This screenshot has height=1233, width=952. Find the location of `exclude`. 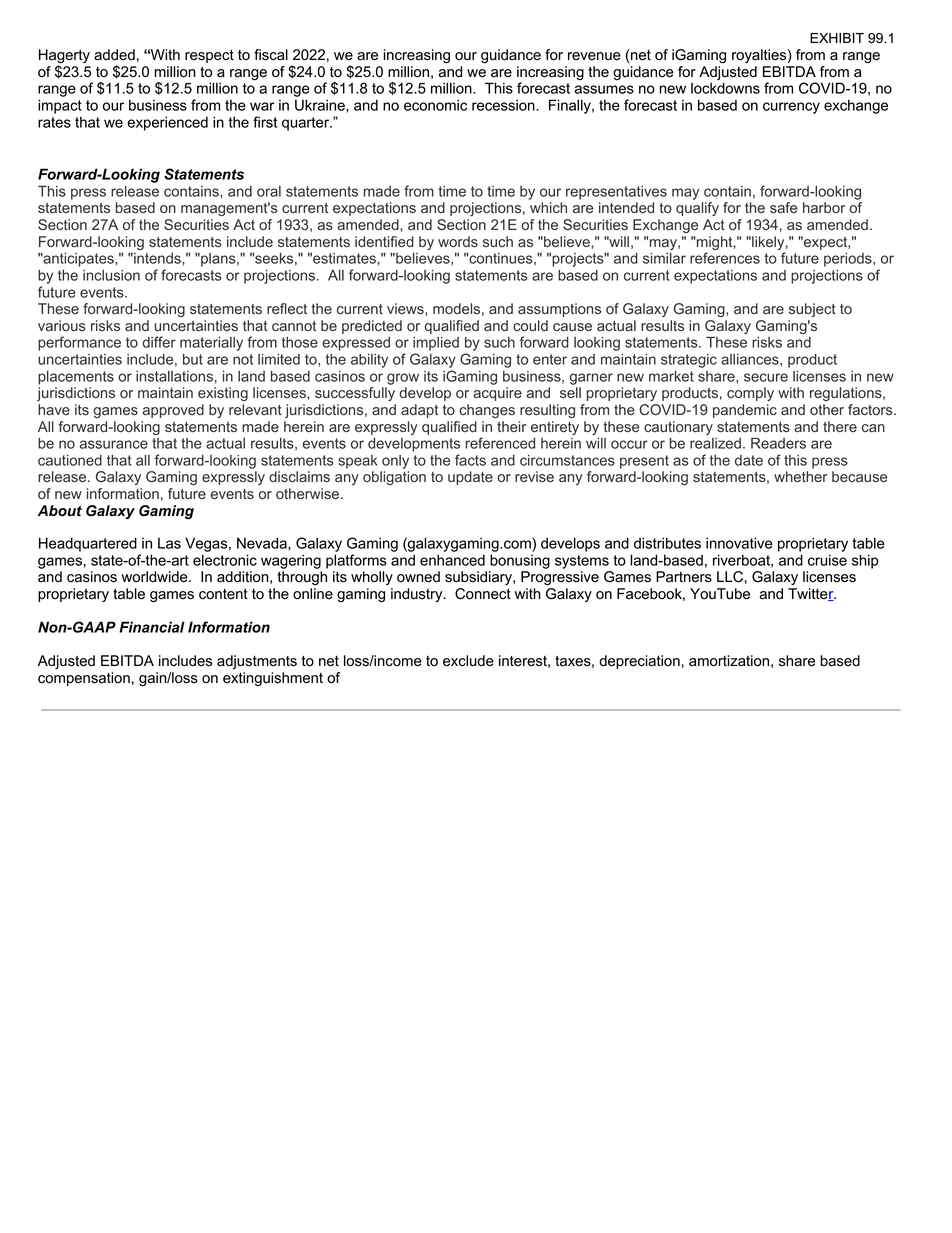

exclude is located at coordinates (468, 661).
